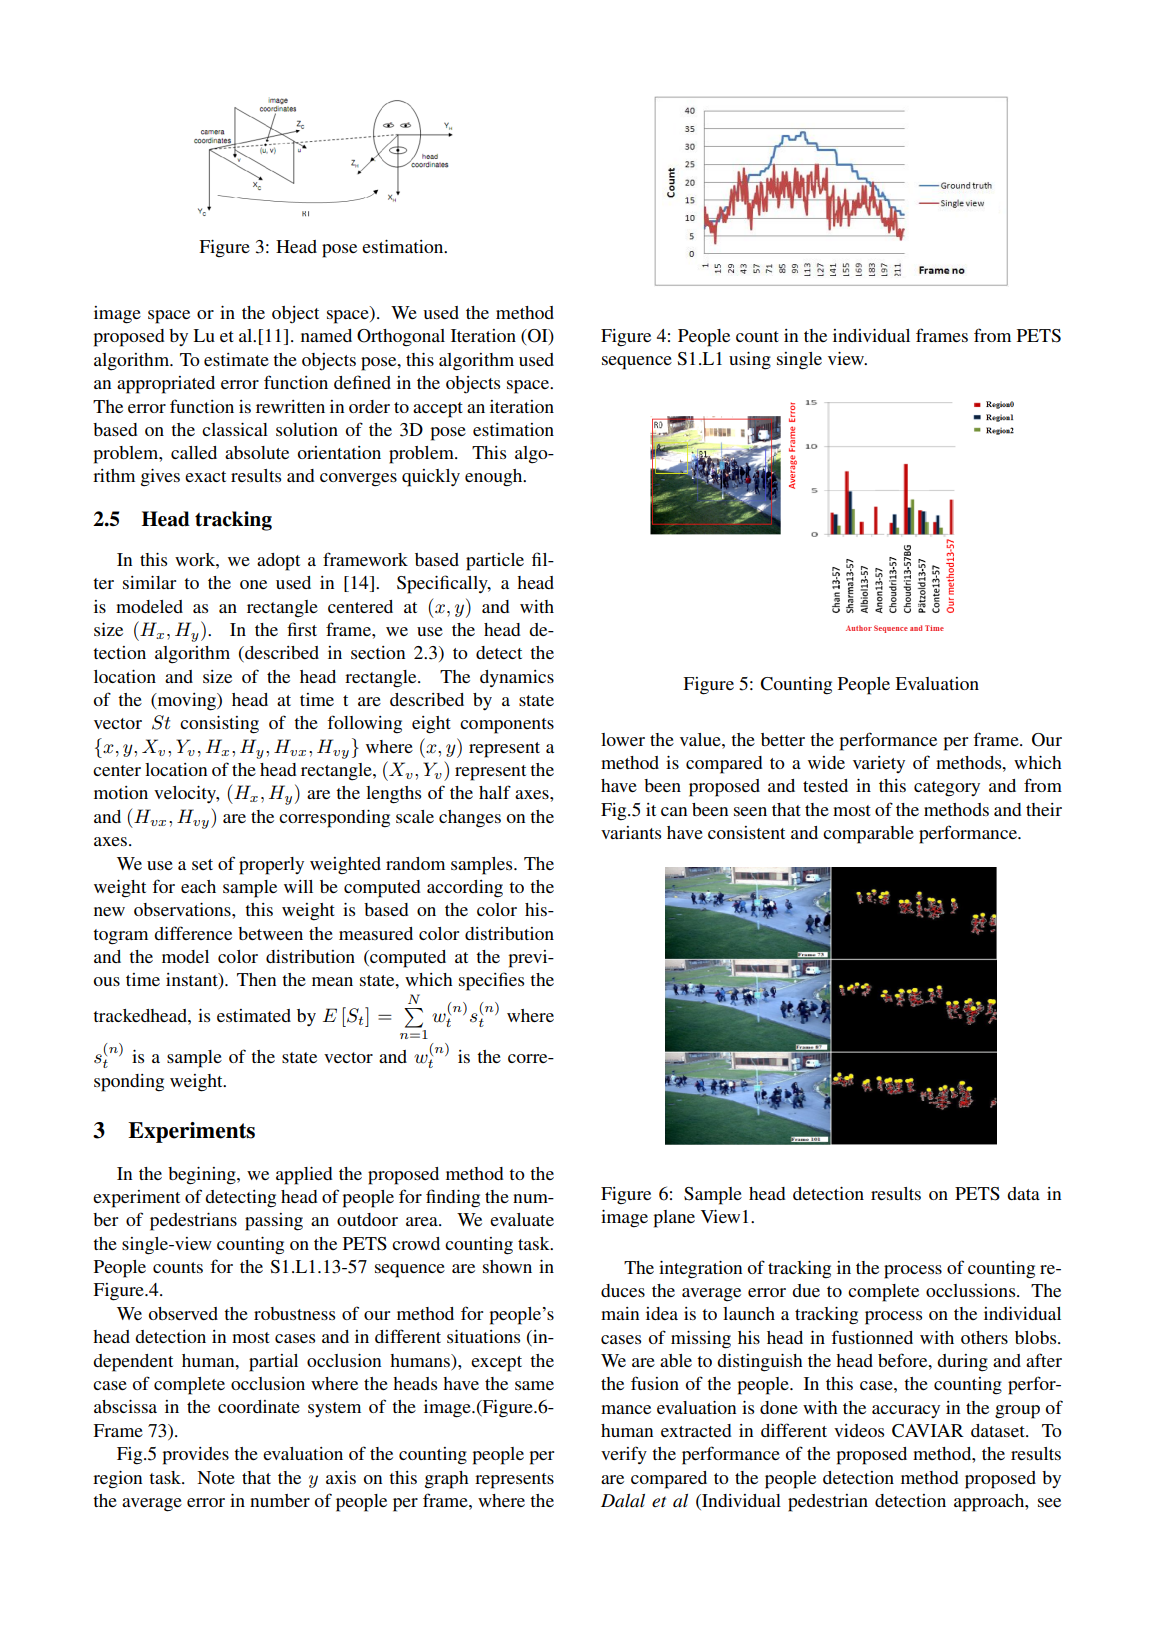  What do you see at coordinates (183, 909) in the image?
I see `observations` at bounding box center [183, 909].
